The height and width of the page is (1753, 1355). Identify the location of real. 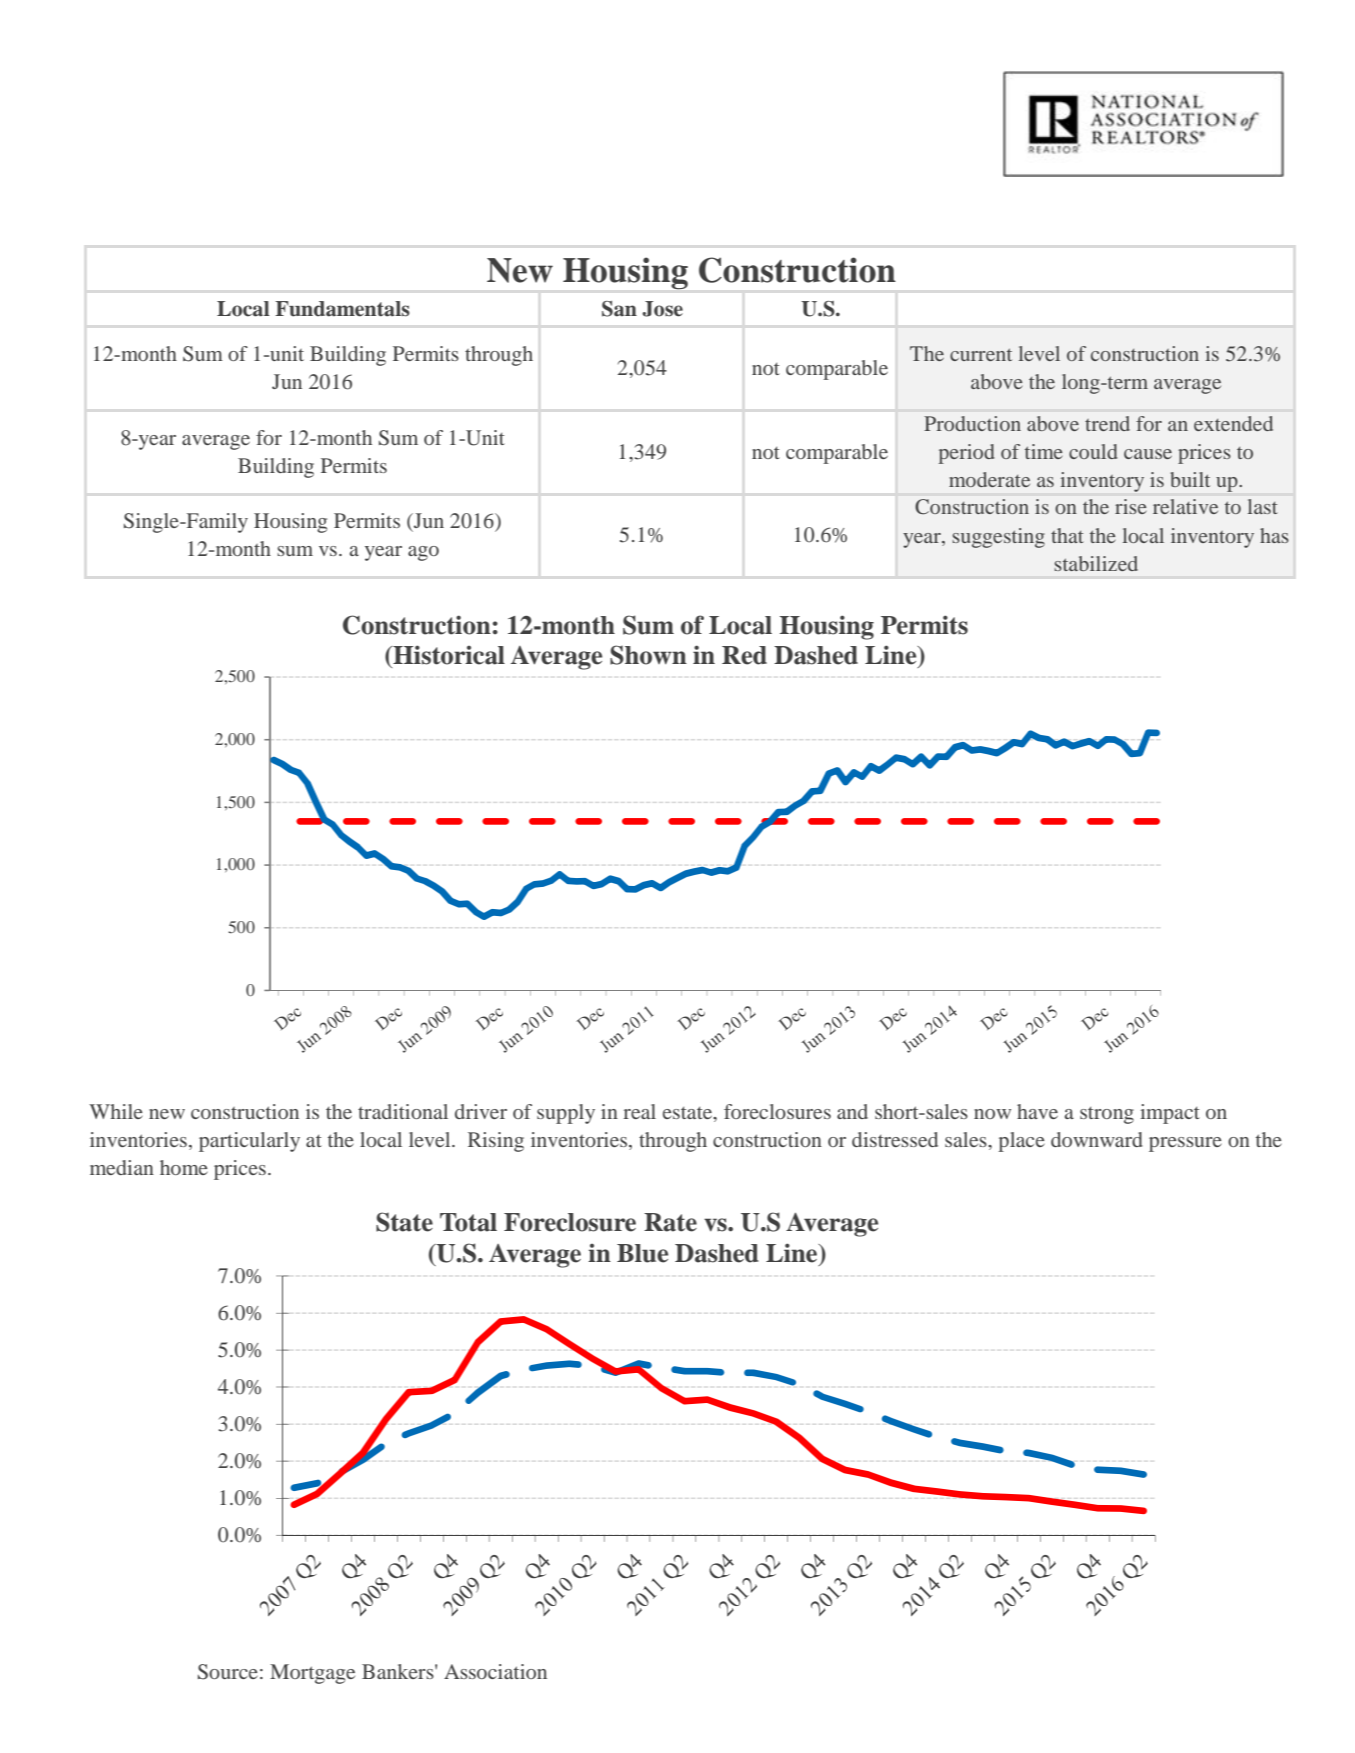
(639, 1111).
